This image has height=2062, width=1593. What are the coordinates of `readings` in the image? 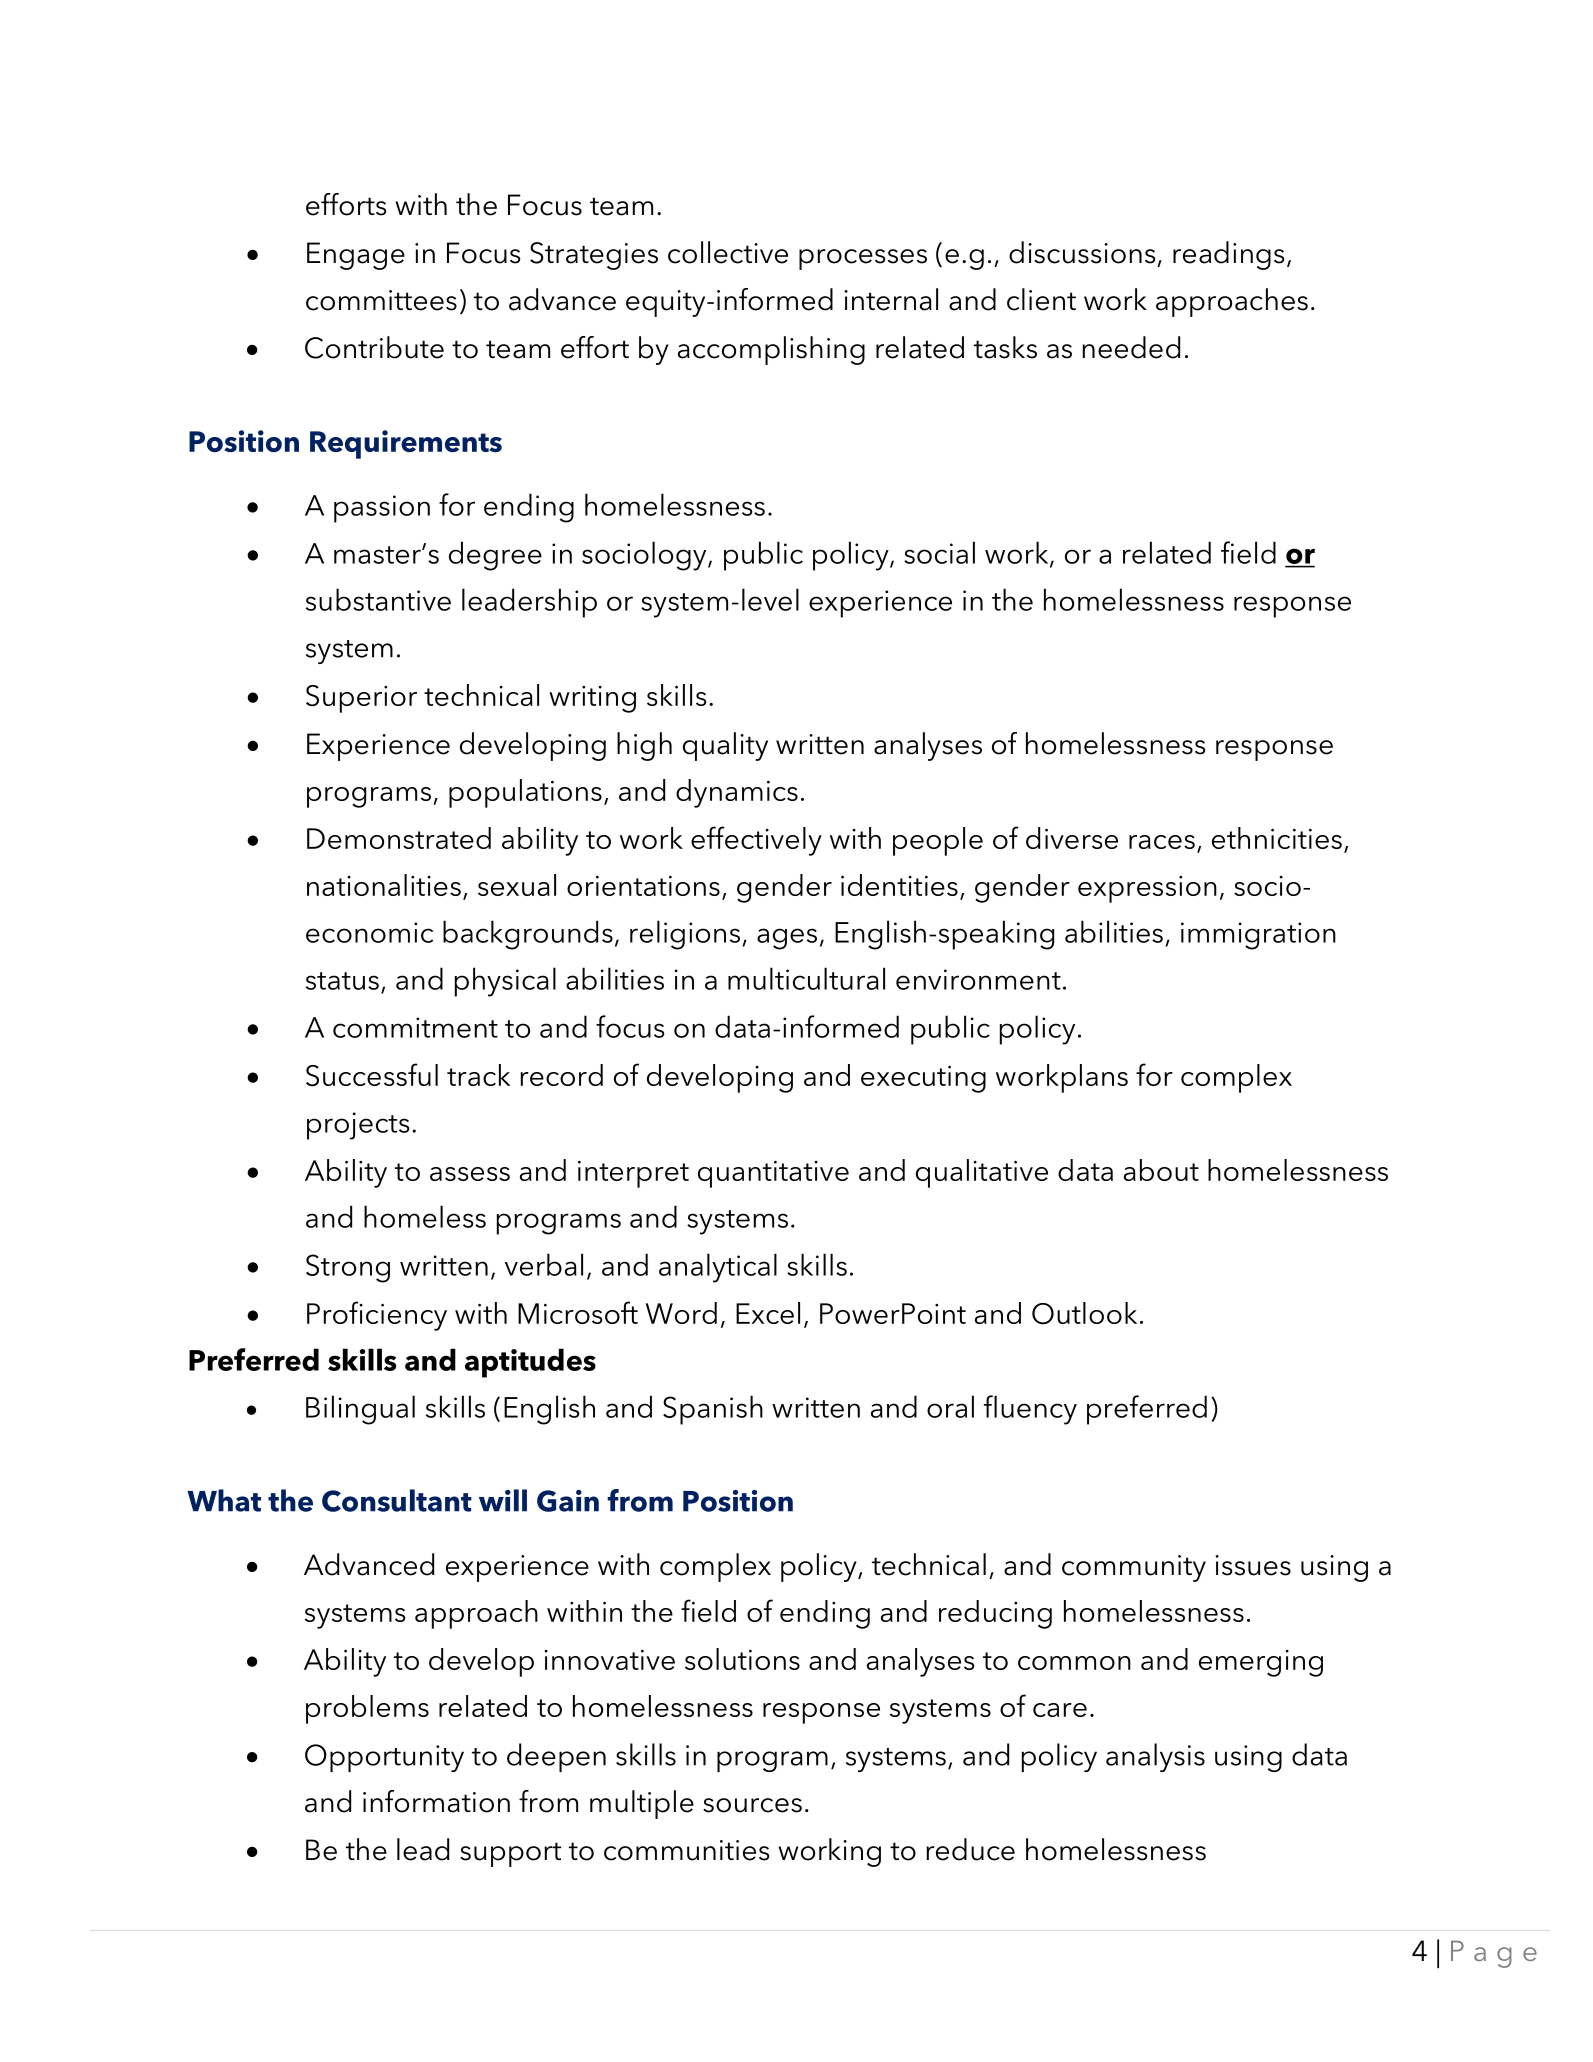 It's located at (1228, 255).
